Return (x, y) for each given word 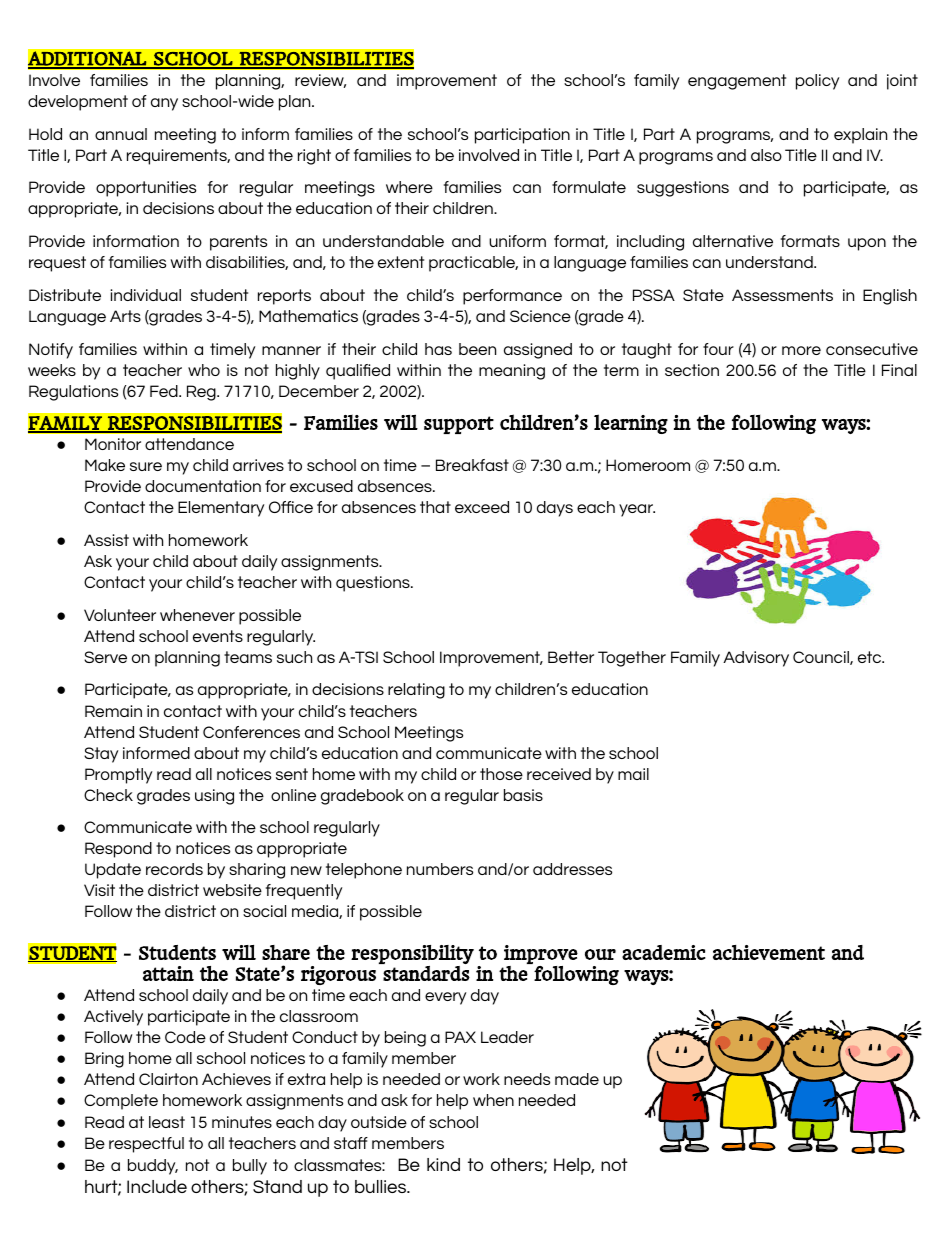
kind (443, 1164)
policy (817, 82)
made (577, 1079)
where (409, 187)
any (164, 104)
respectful (146, 1145)
